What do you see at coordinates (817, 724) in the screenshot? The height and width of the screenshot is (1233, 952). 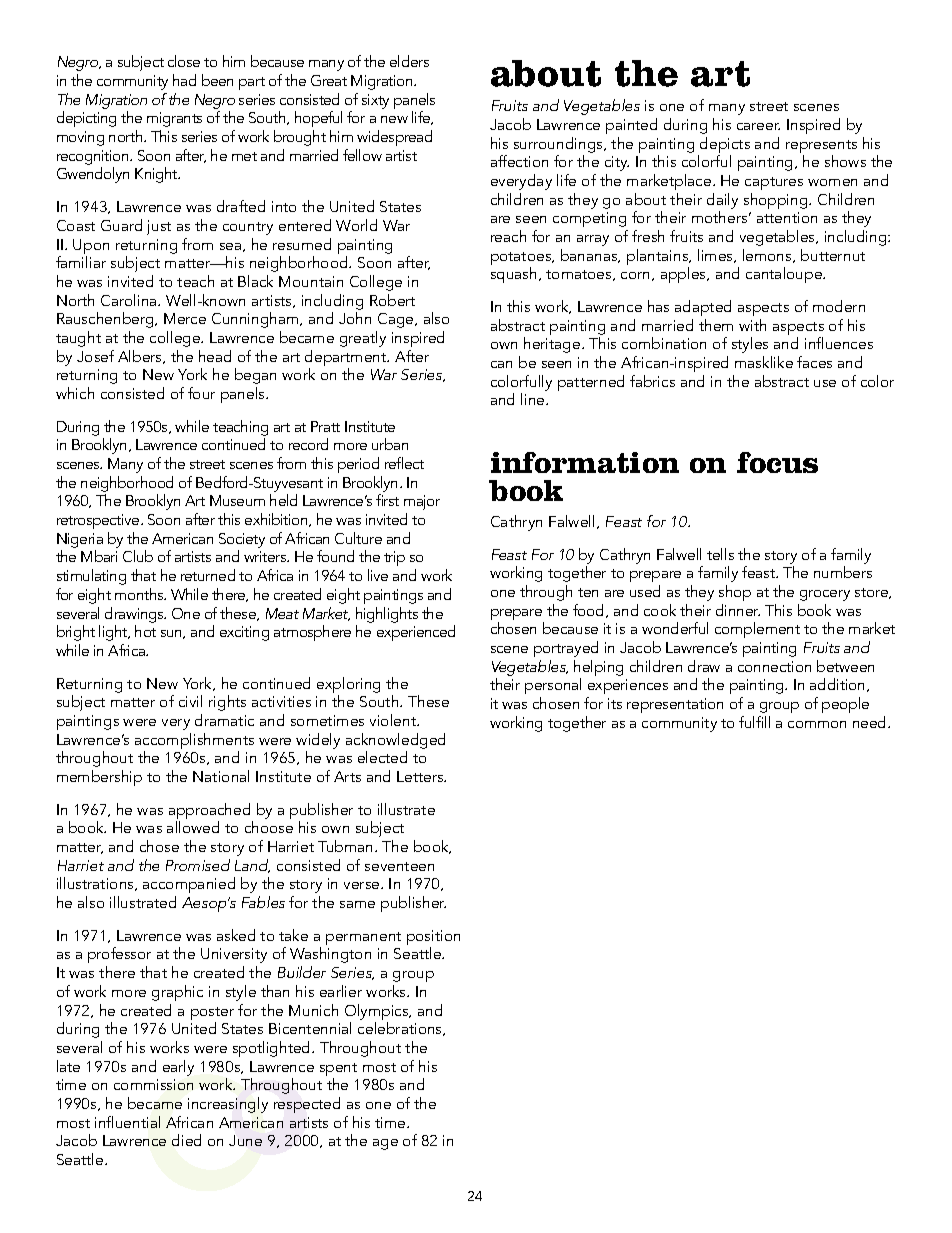 I see `common` at bounding box center [817, 724].
